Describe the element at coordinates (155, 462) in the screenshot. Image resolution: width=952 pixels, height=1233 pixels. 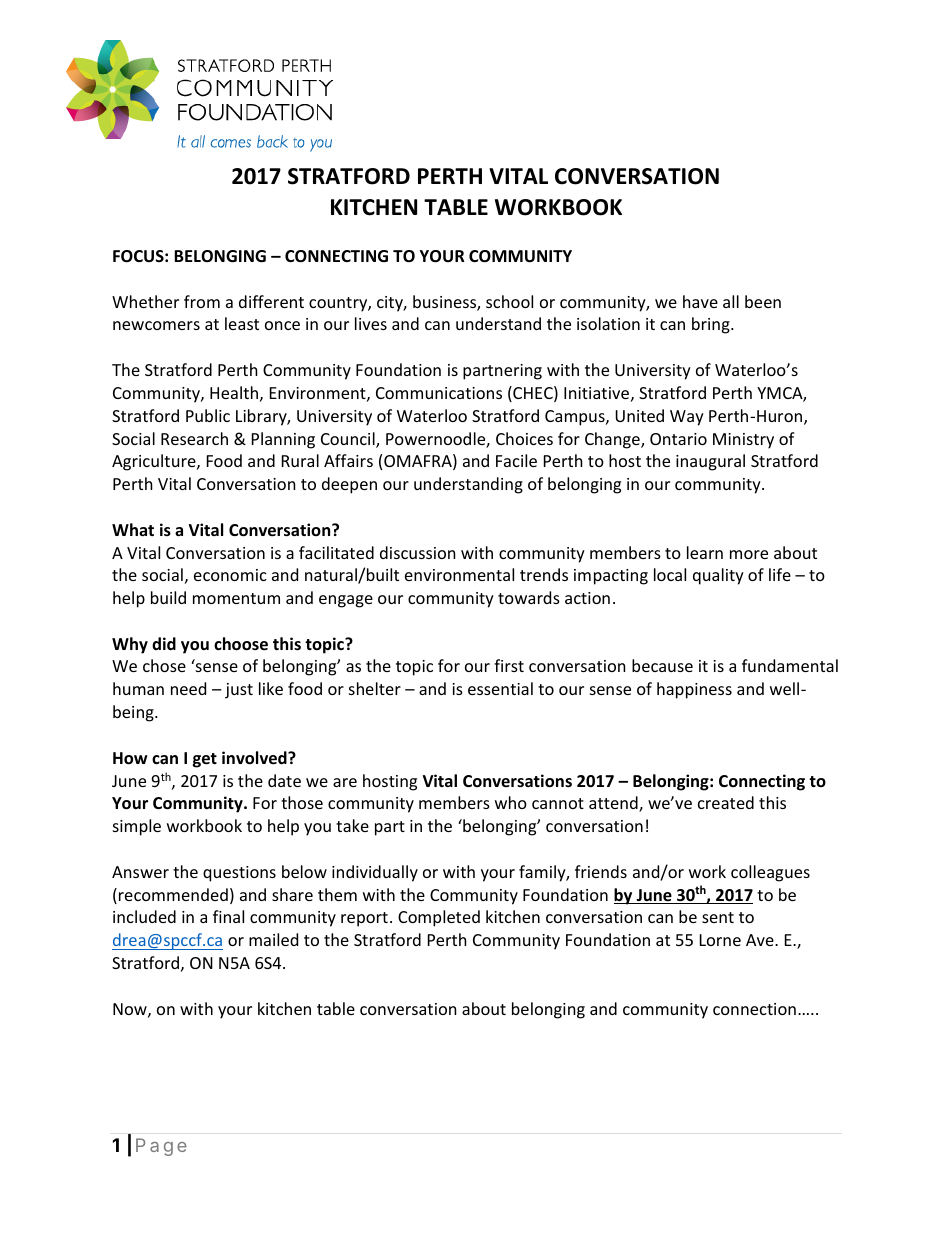
I see `Agriculture` at that location.
